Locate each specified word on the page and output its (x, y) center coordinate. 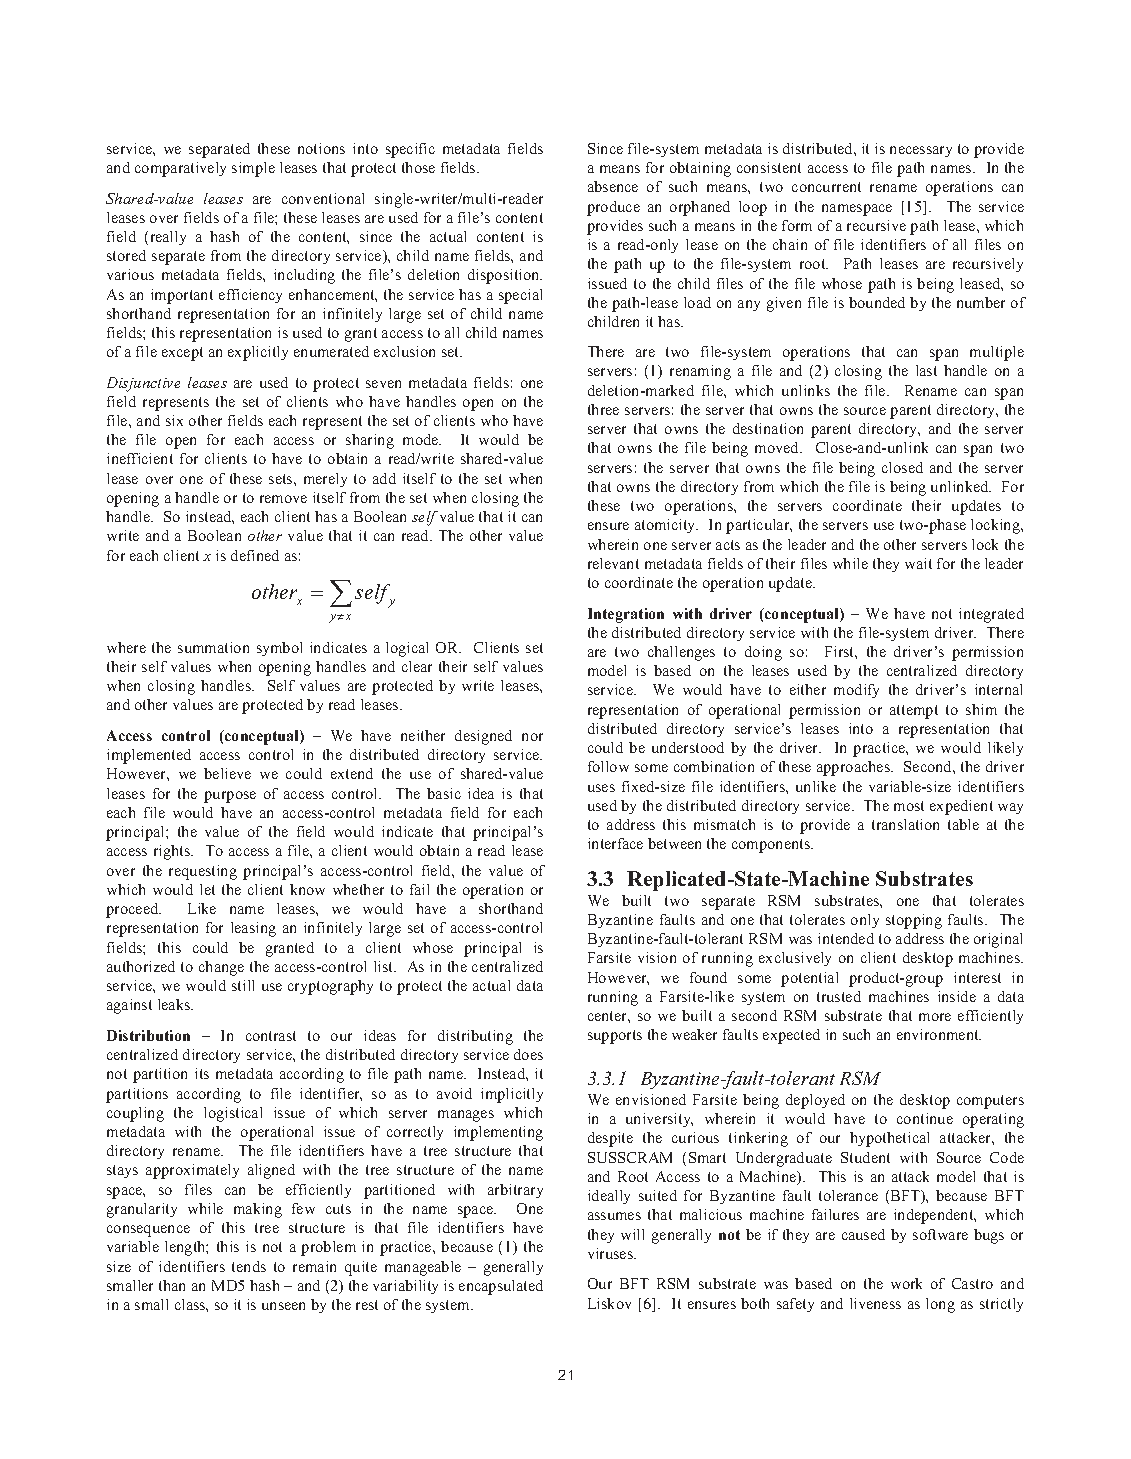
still (243, 985)
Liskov (609, 1303)
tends (249, 1266)
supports (615, 1037)
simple (253, 169)
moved (778, 447)
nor (532, 737)
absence (613, 186)
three (603, 409)
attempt (914, 712)
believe (227, 773)
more (935, 1017)
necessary (921, 151)
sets (282, 479)
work (906, 1283)
